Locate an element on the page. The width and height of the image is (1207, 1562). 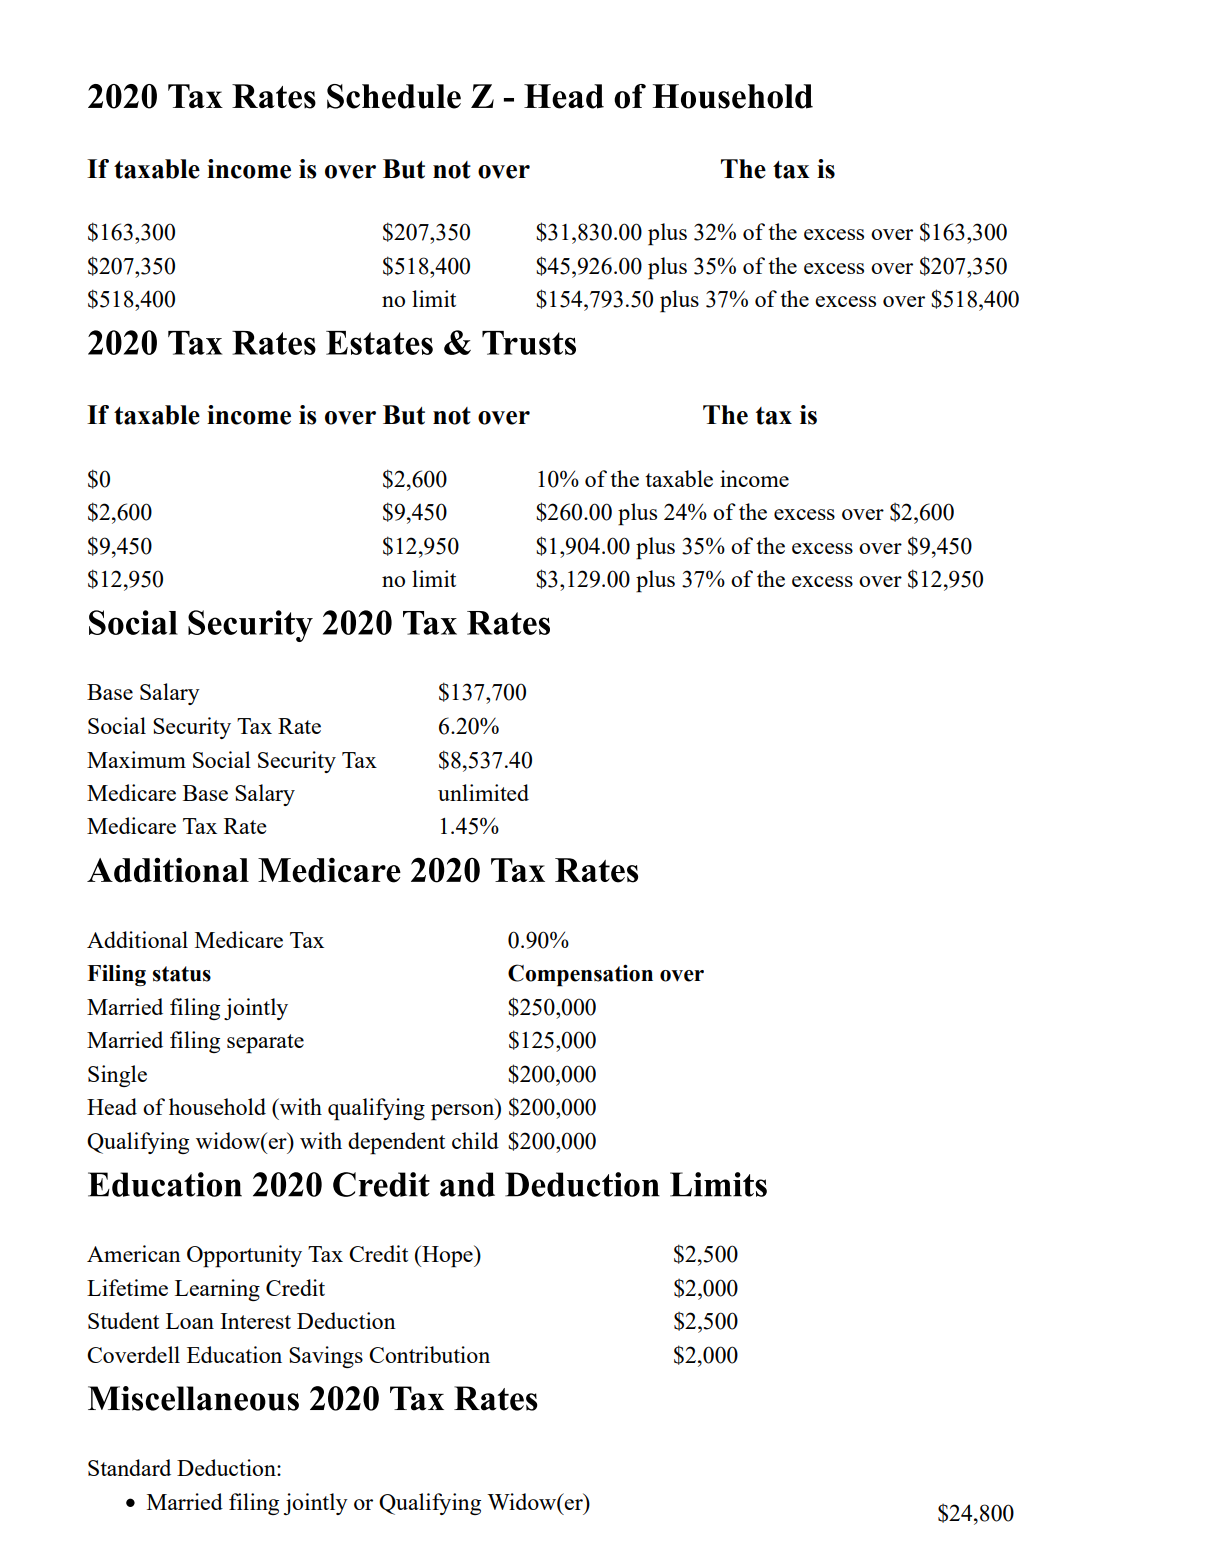
Savings is located at coordinates (326, 1357).
